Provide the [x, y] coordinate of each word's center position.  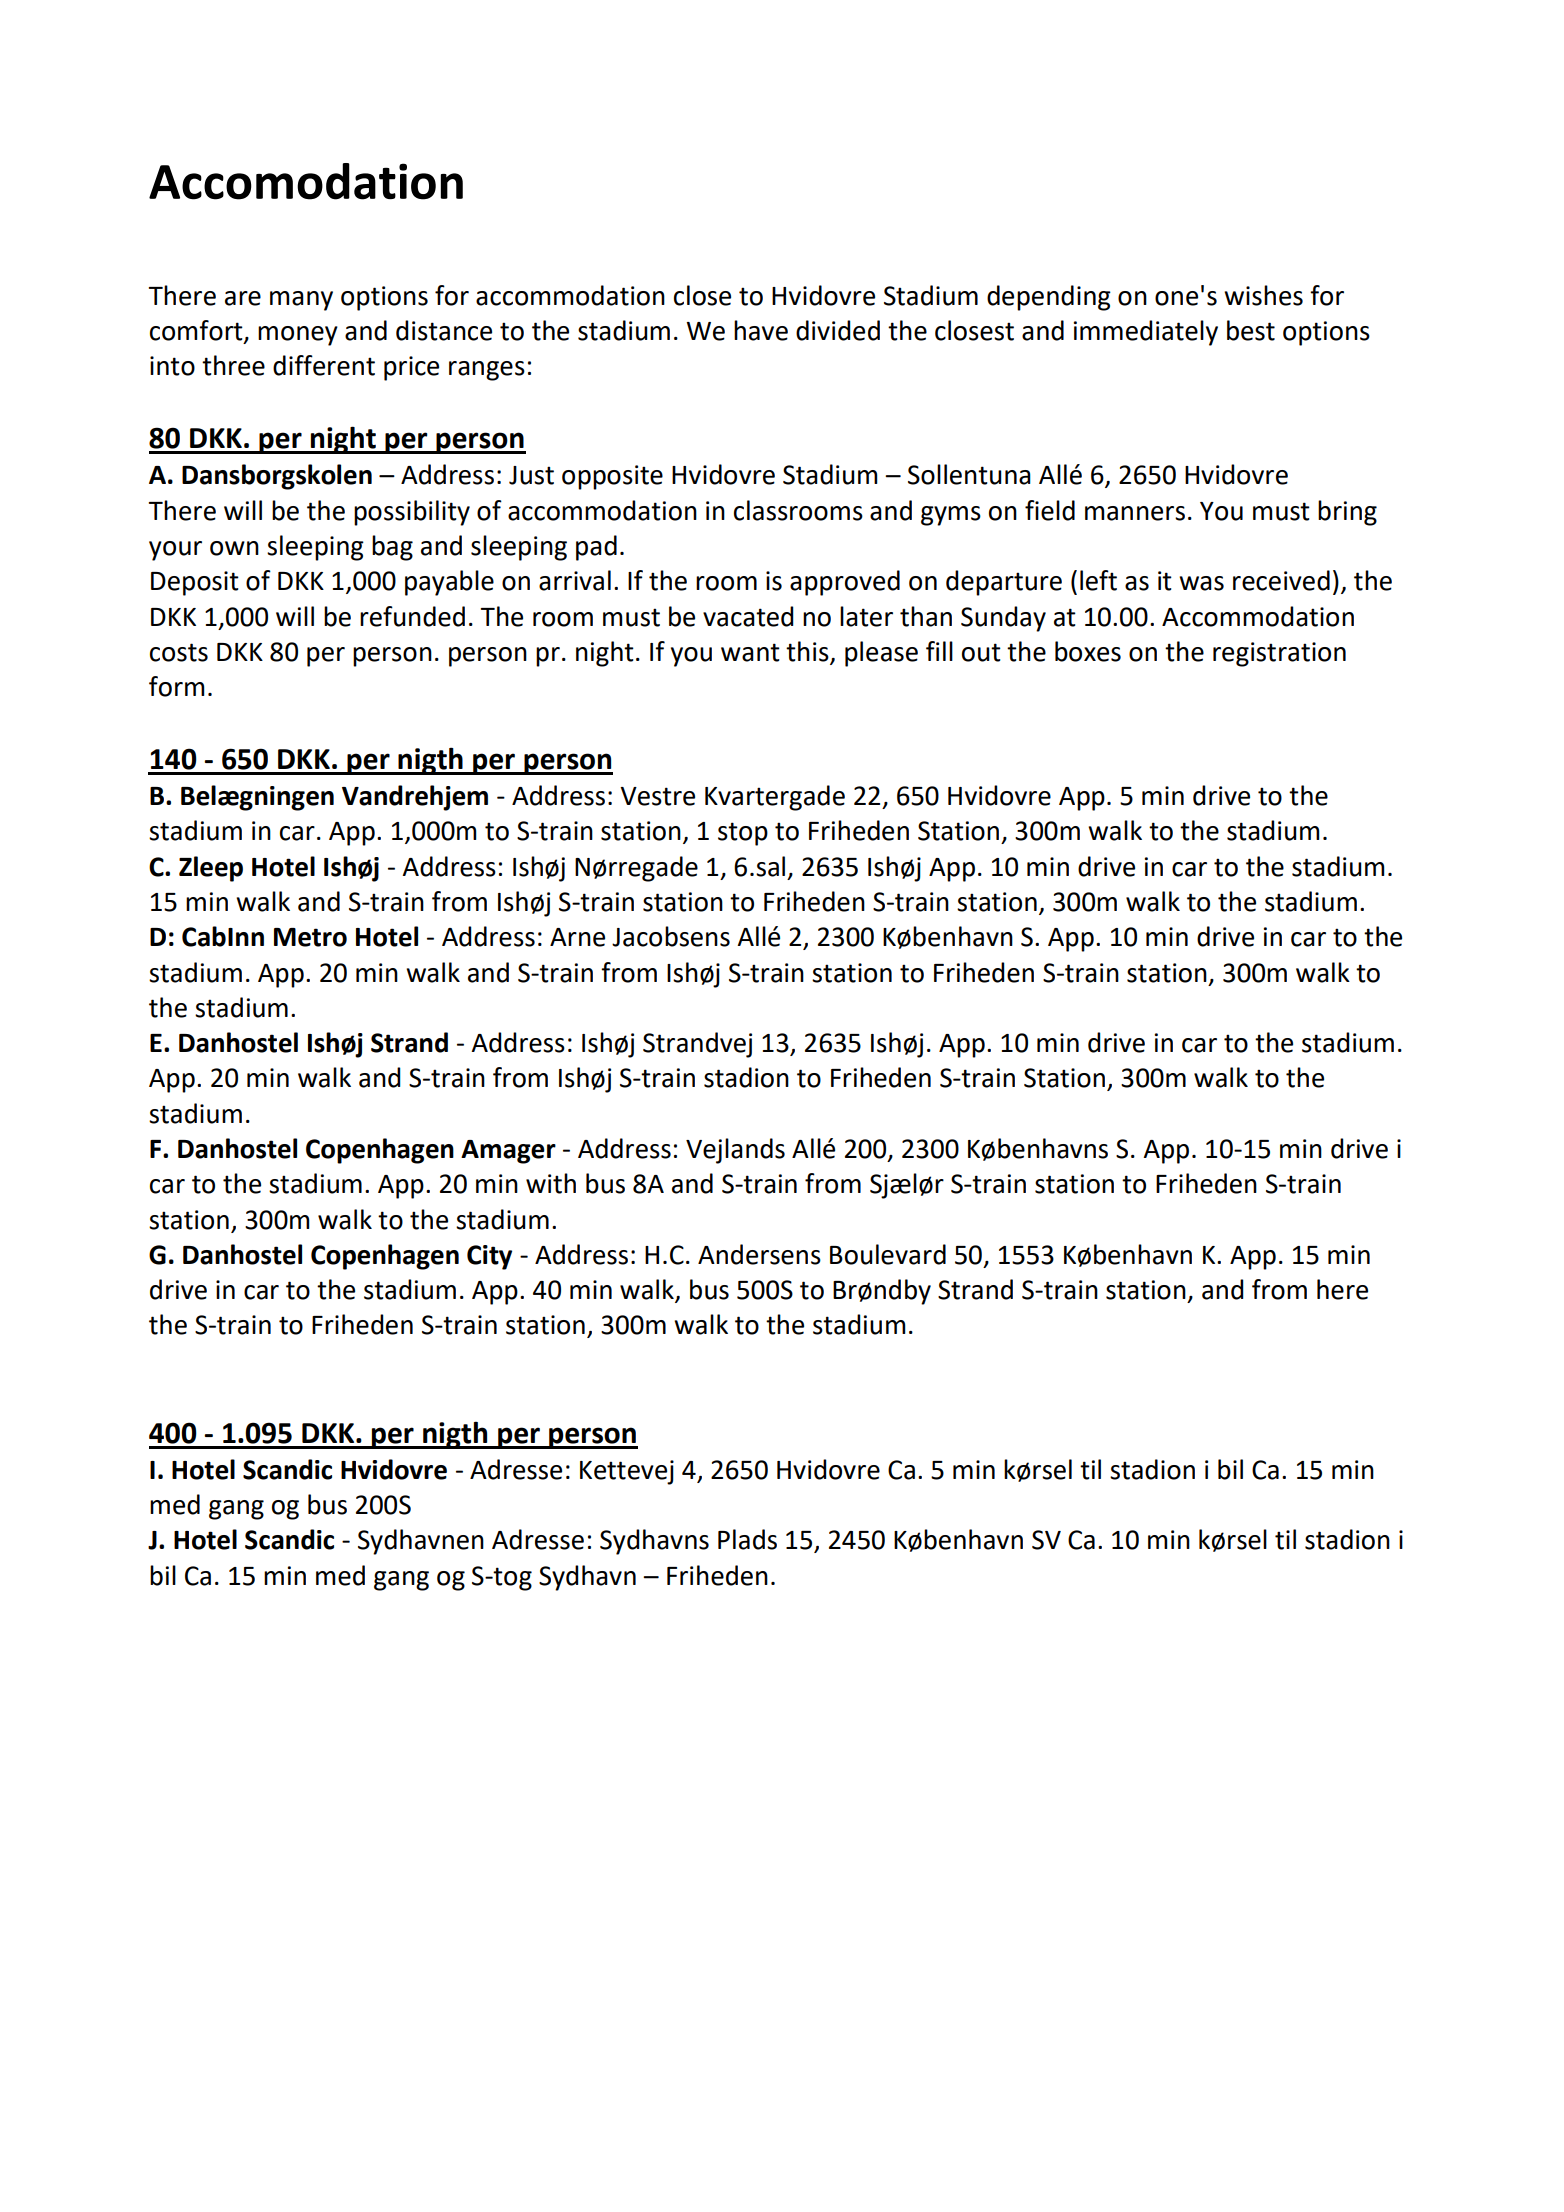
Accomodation [306, 181]
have [761, 330]
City [489, 1257]
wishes [1263, 295]
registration [1279, 654]
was [1201, 583]
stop [743, 834]
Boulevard [888, 1254]
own [234, 548]
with [551, 1183]
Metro [310, 937]
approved [845, 583]
